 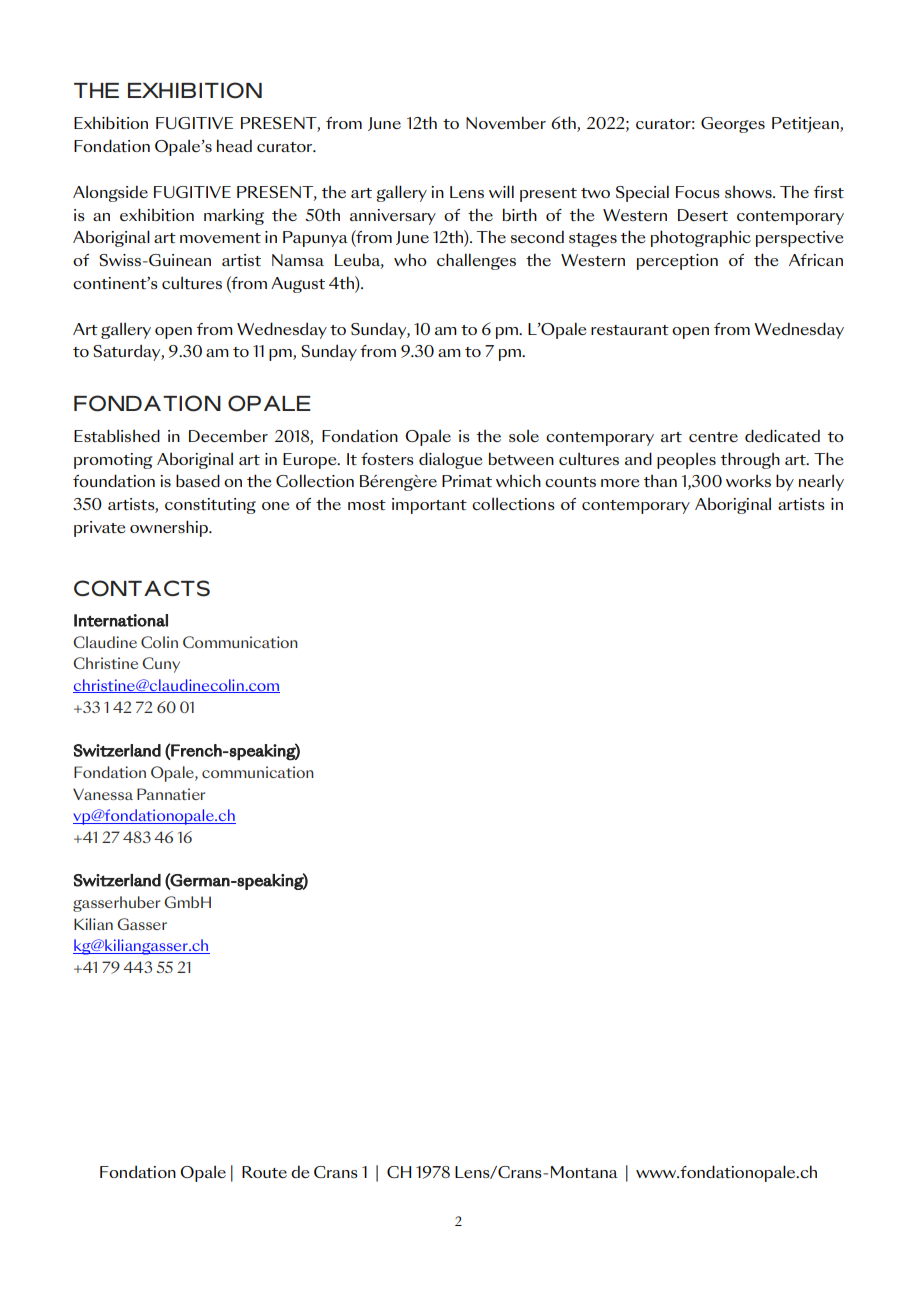 What do you see at coordinates (103, 794) in the page?
I see `Vanessa` at bounding box center [103, 794].
